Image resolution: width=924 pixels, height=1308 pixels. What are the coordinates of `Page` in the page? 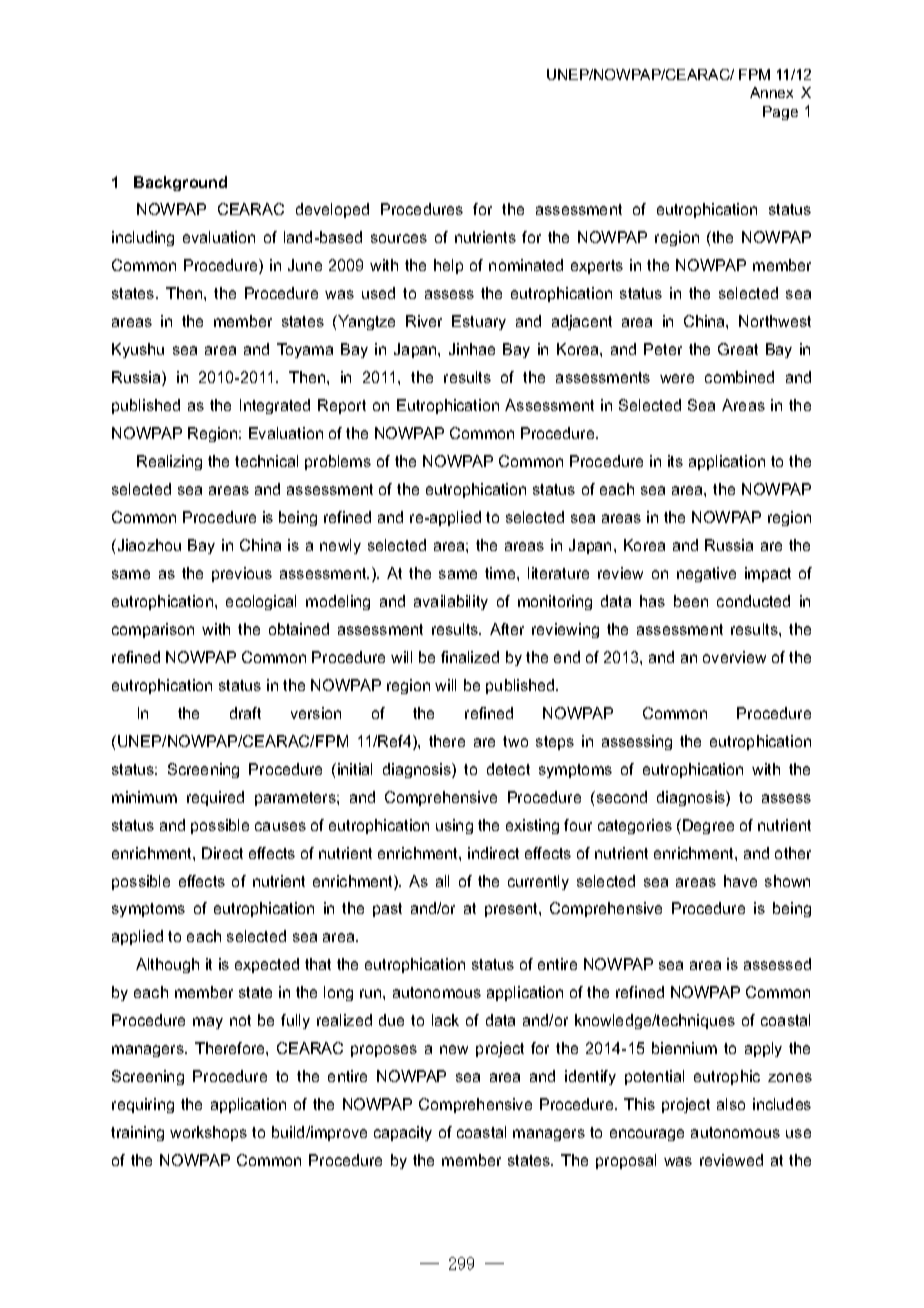 It's located at (780, 113).
